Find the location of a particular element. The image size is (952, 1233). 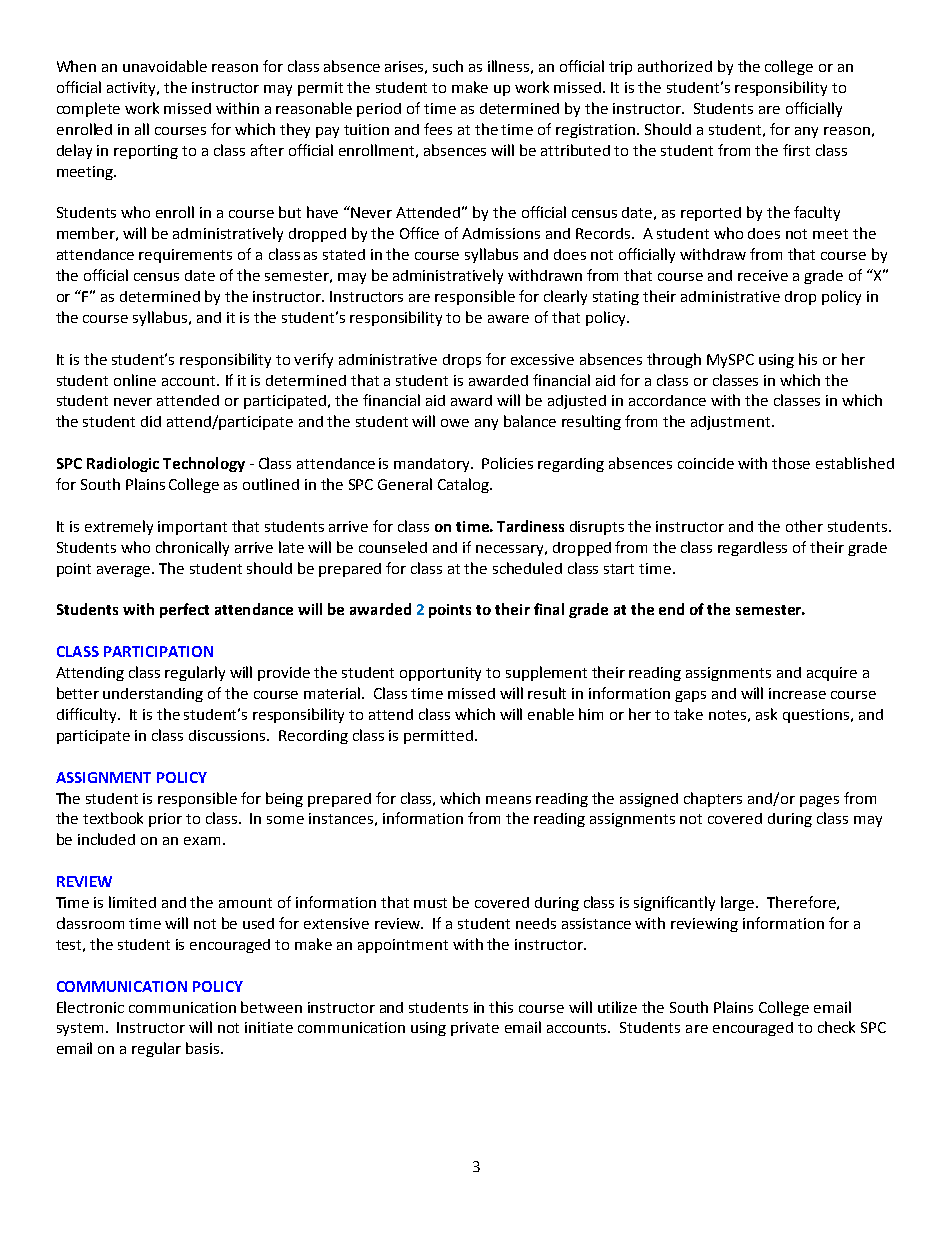

receive is located at coordinates (763, 275).
